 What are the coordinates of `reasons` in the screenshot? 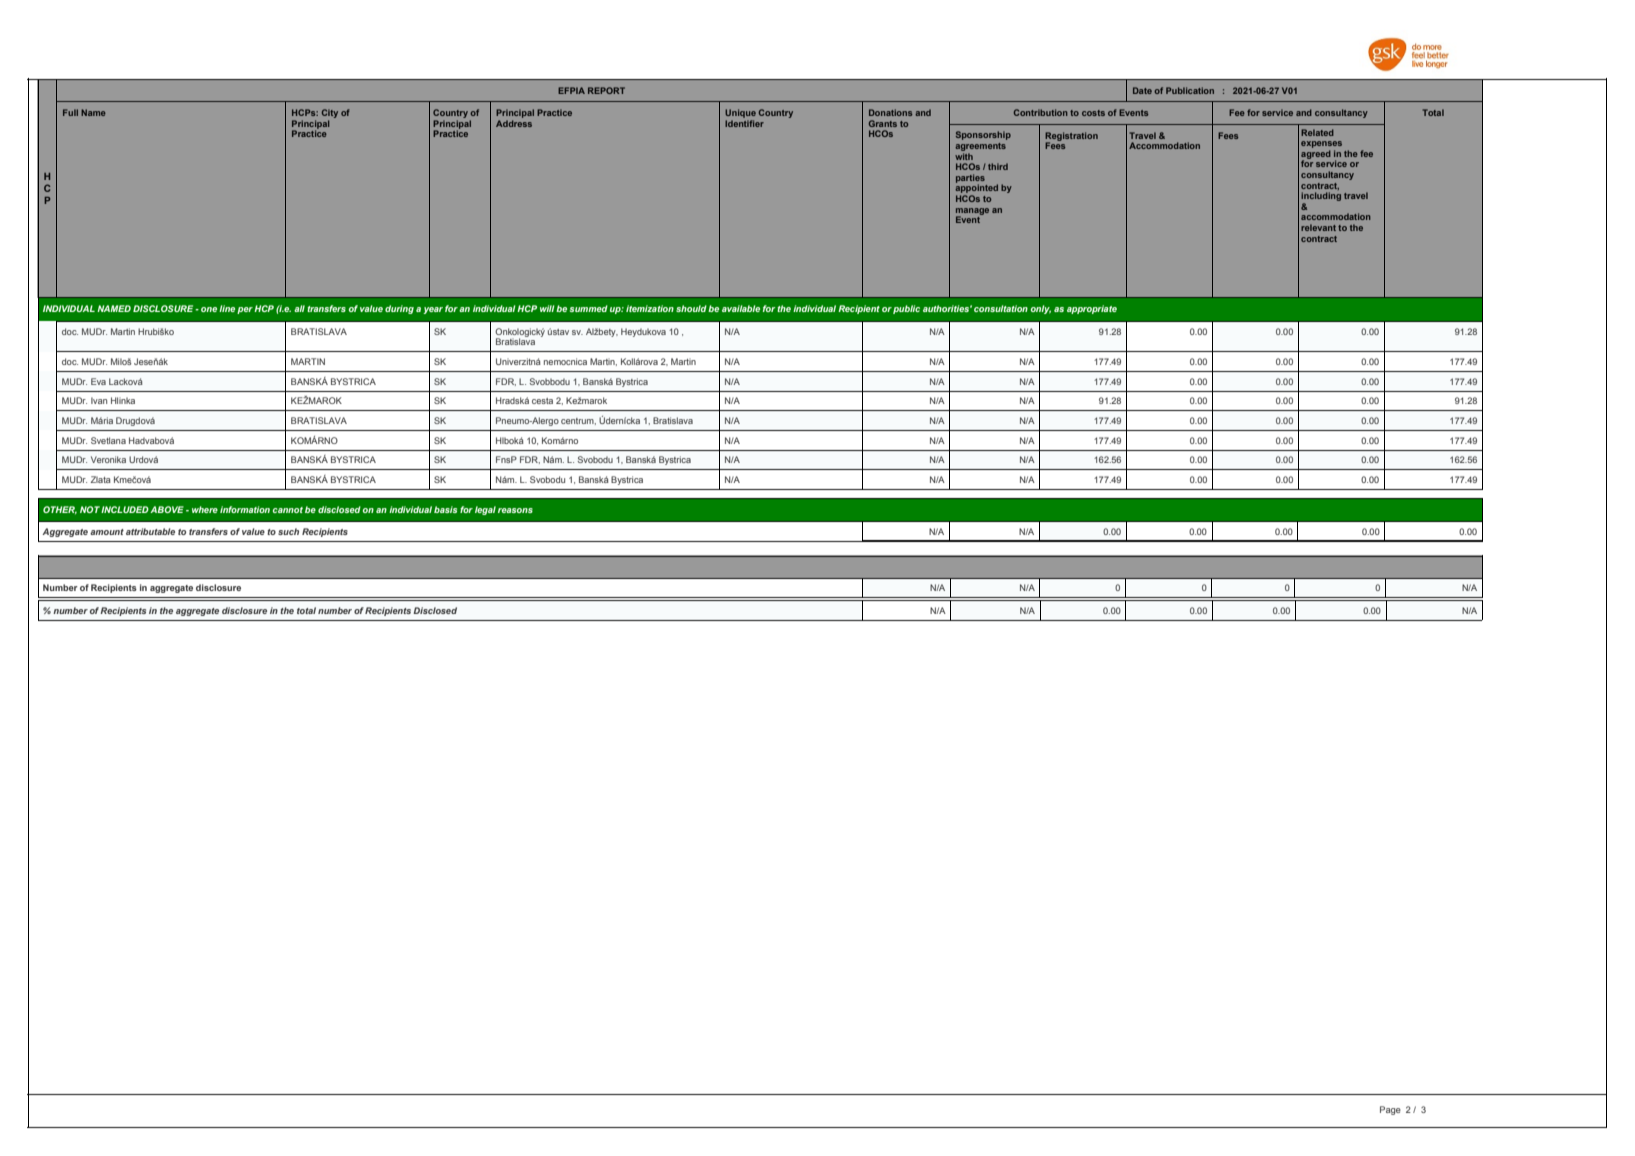 It's located at (515, 510).
